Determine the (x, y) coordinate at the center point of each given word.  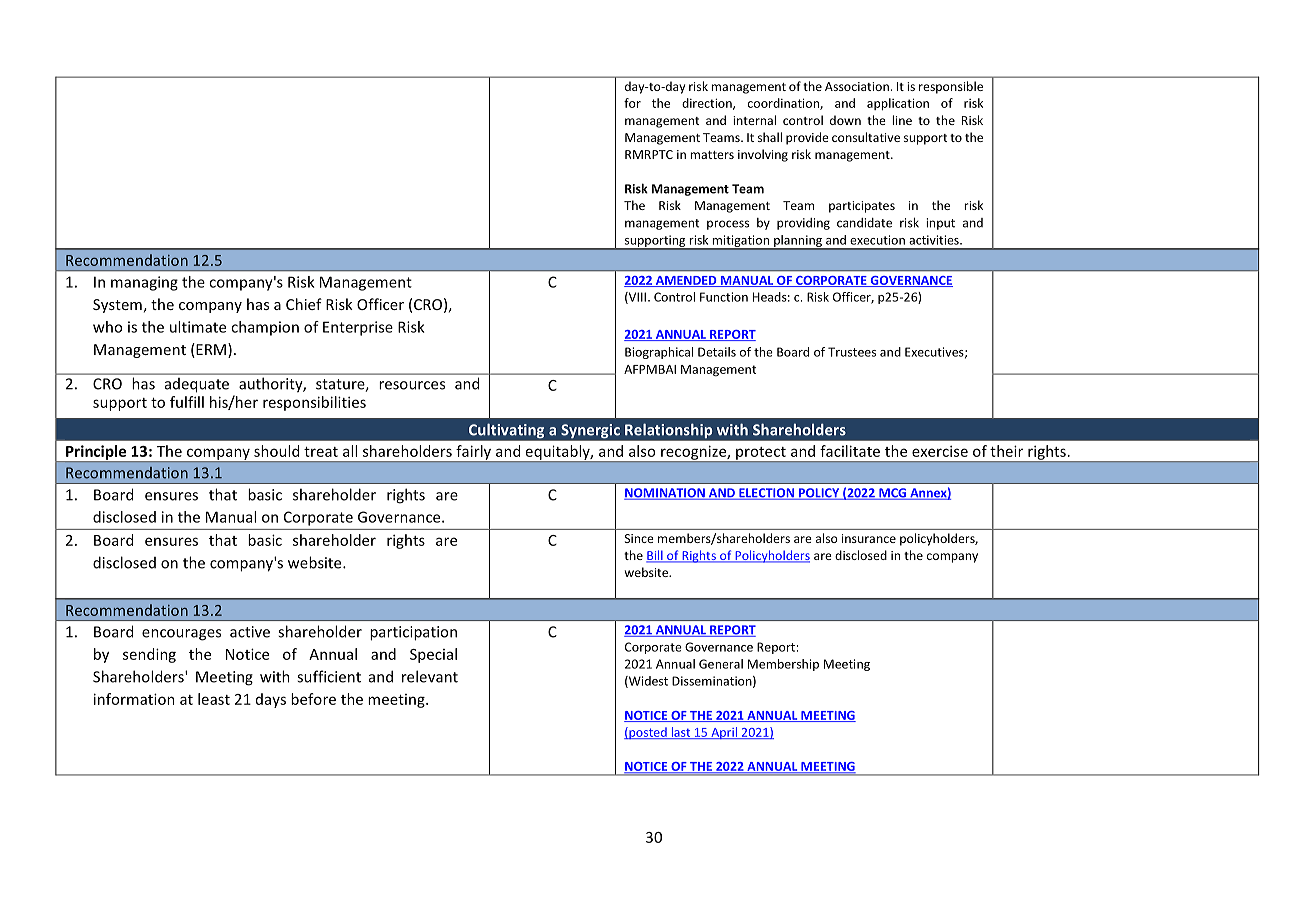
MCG (893, 494)
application (898, 104)
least (214, 699)
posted (648, 733)
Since (639, 538)
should (276, 451)
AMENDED (686, 281)
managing (144, 283)
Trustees (852, 352)
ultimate (198, 327)
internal (754, 120)
